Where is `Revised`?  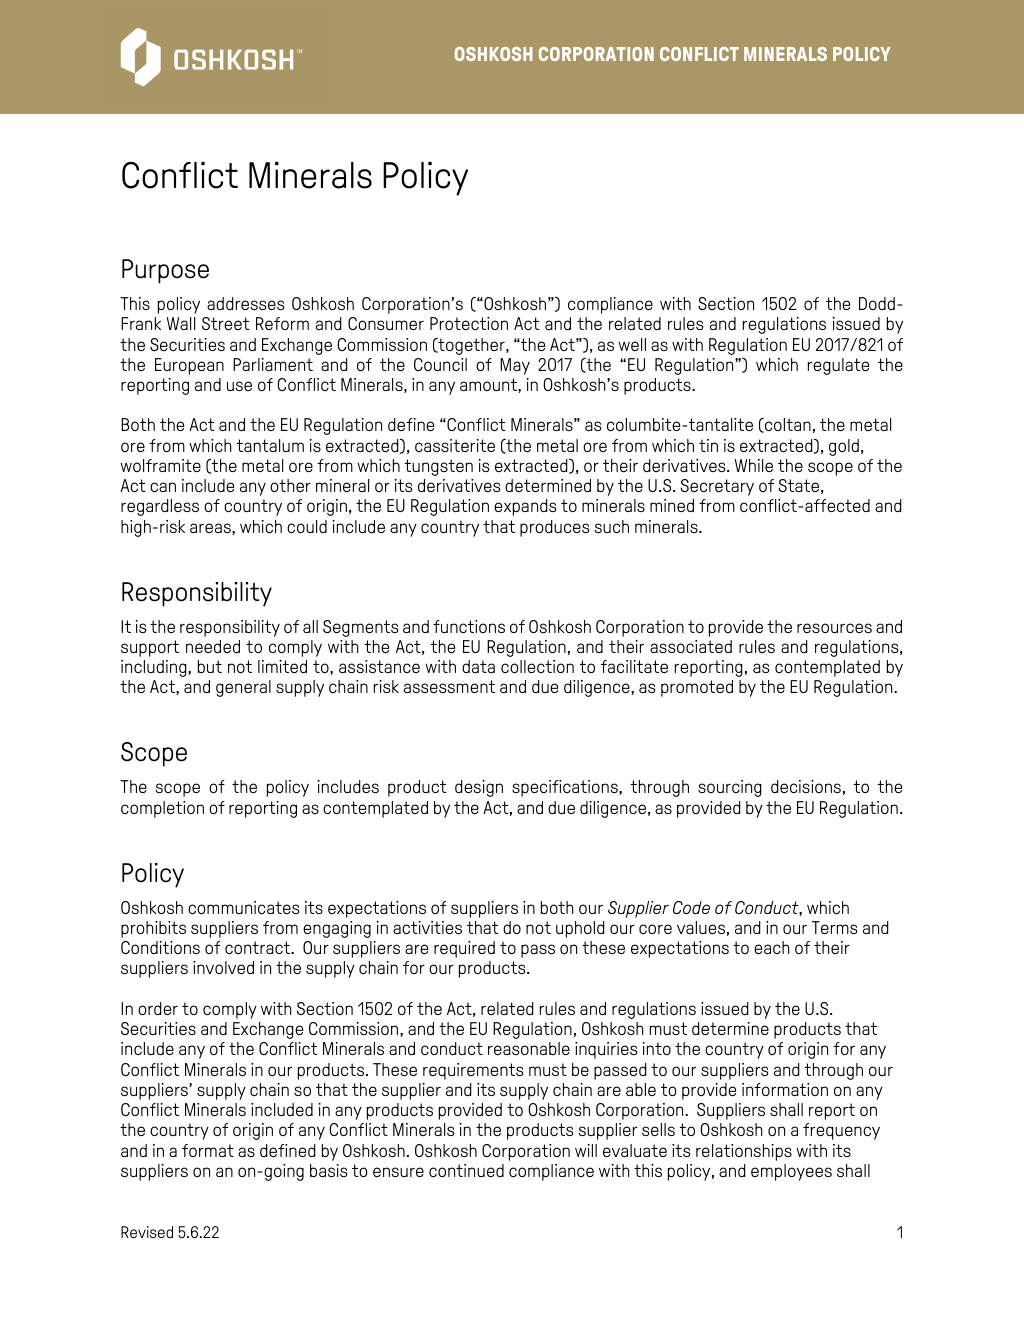 Revised is located at coordinates (147, 1232).
